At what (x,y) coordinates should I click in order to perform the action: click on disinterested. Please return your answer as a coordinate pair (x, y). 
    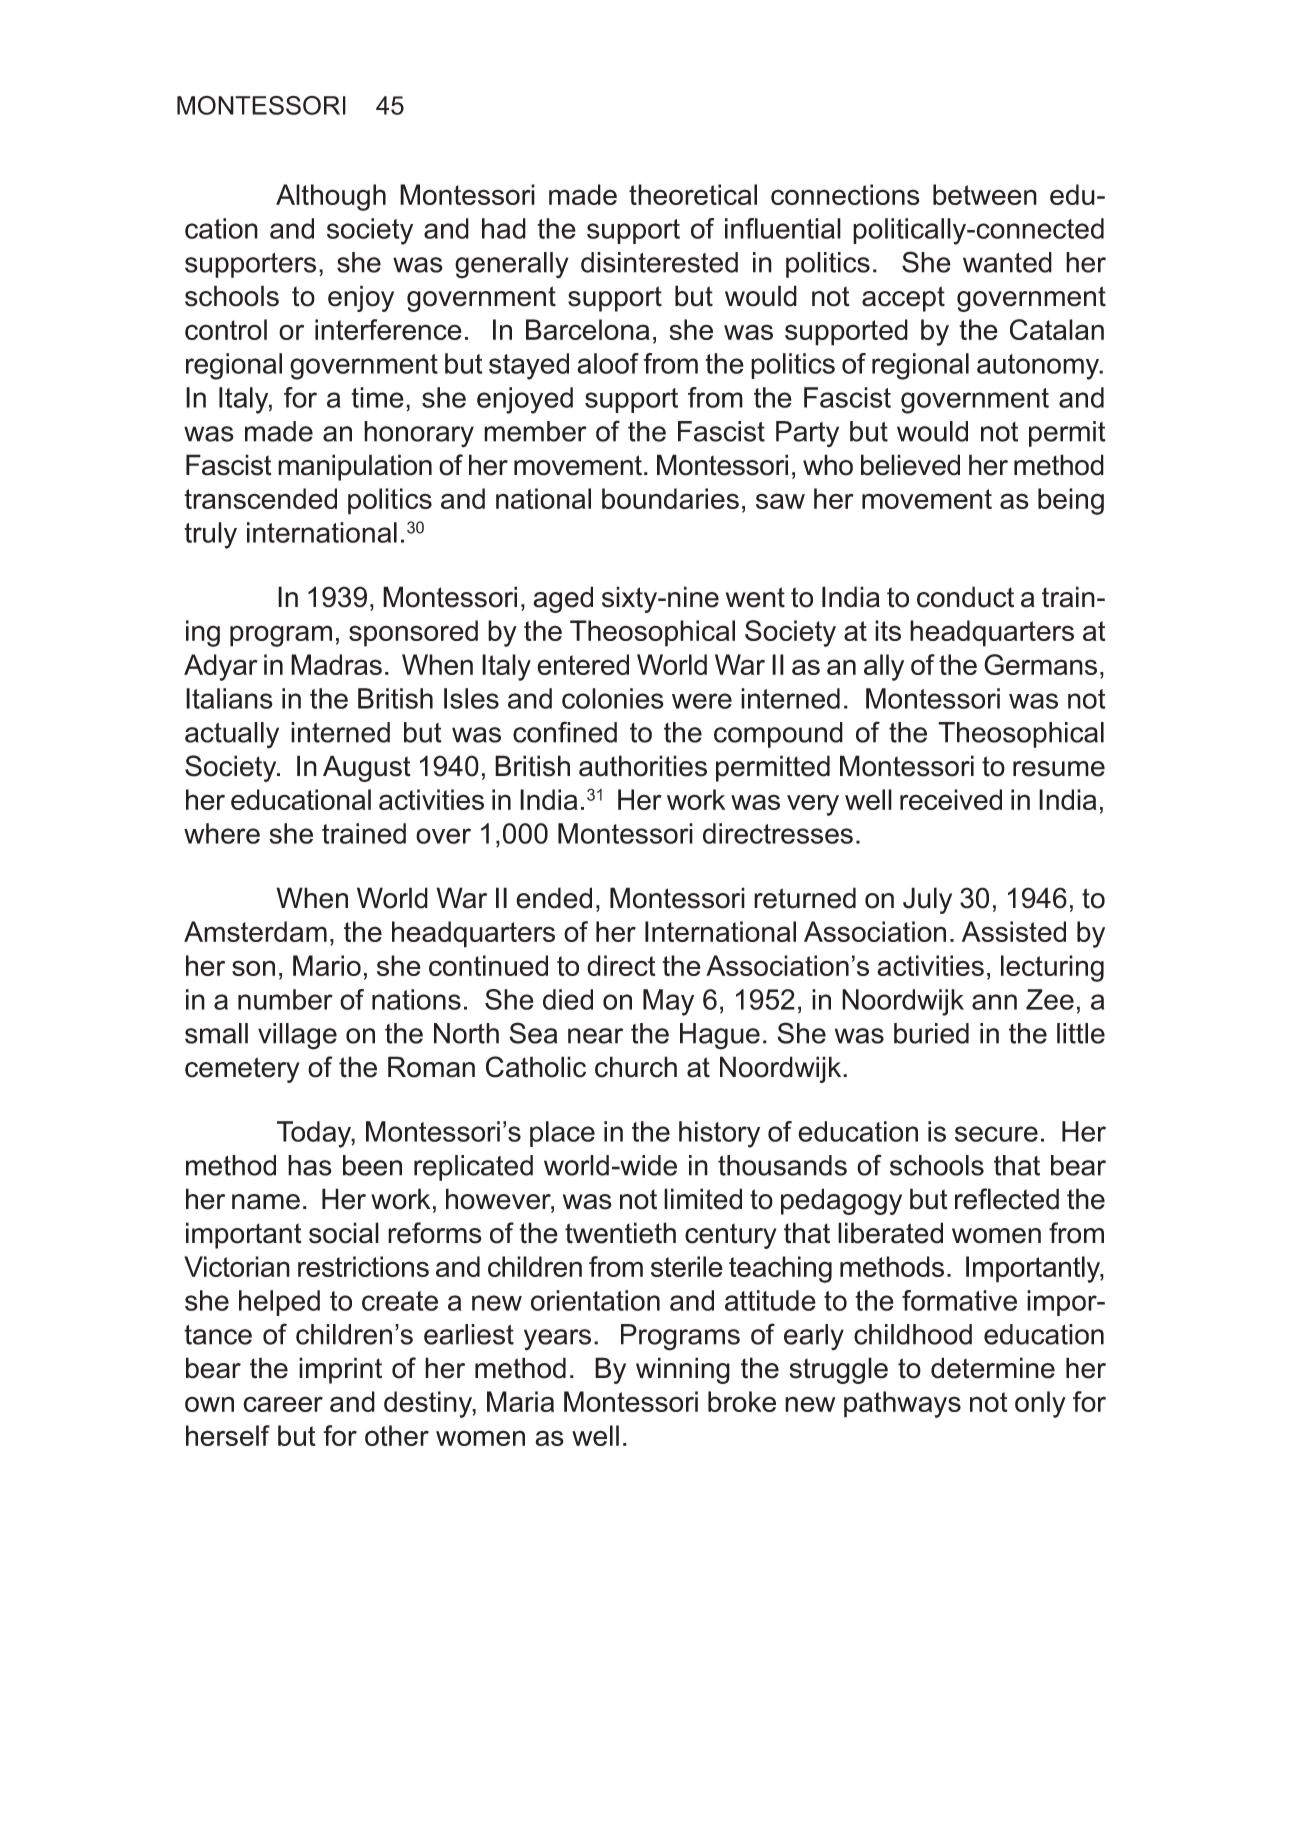
    Looking at the image, I should click on (659, 262).
